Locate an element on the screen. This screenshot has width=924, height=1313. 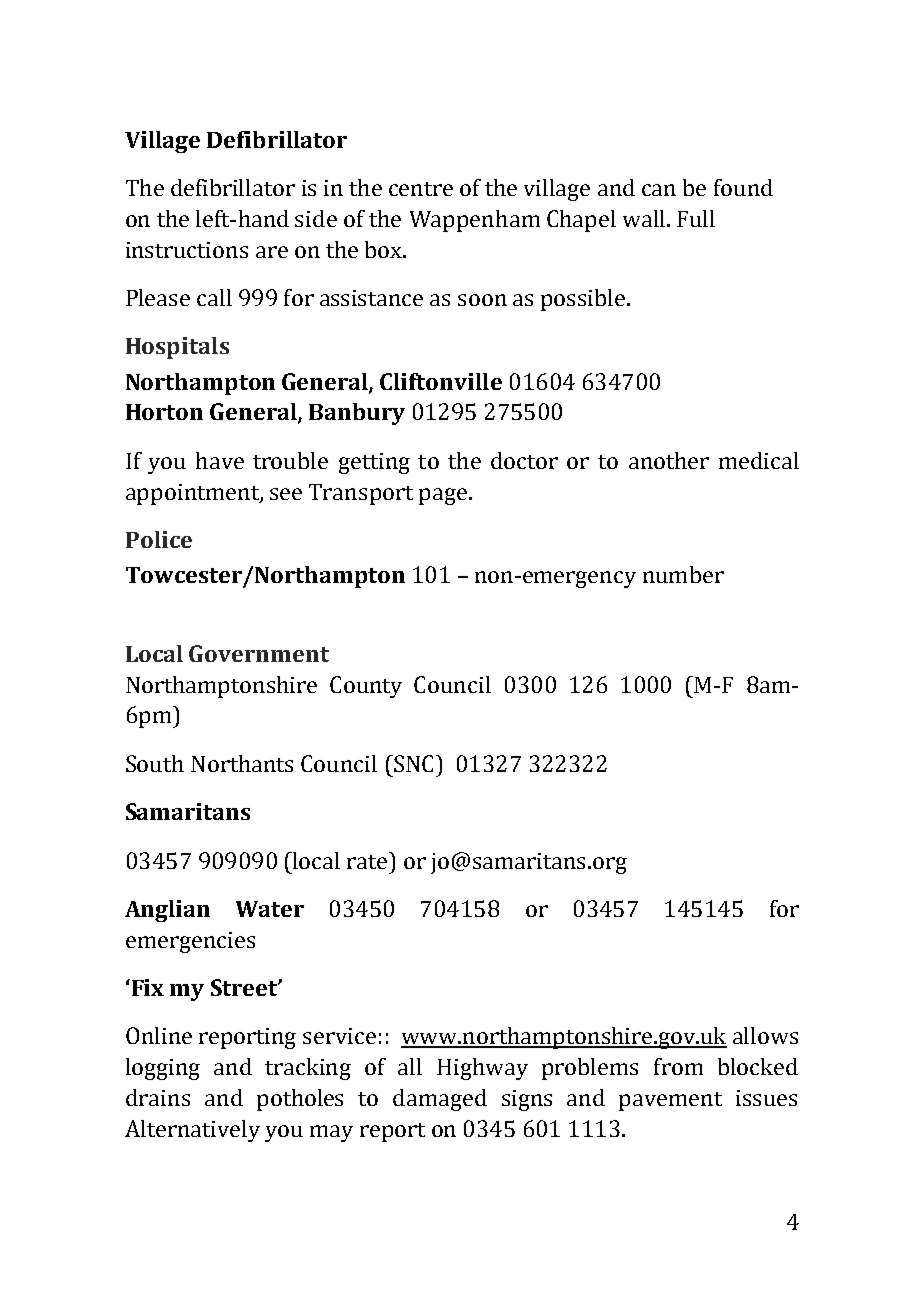
Alternatively is located at coordinates (192, 1131).
